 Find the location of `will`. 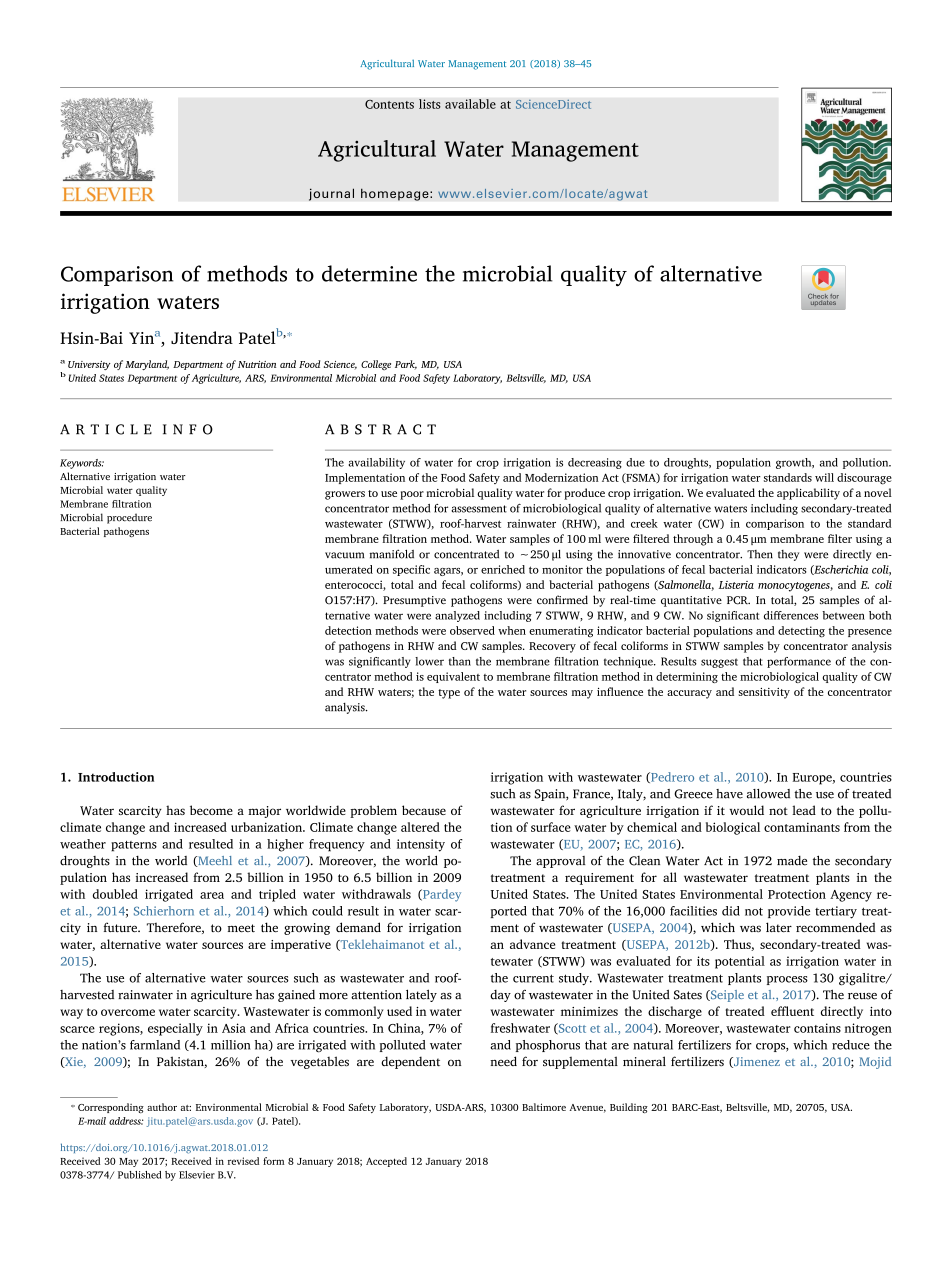

will is located at coordinates (824, 477).
